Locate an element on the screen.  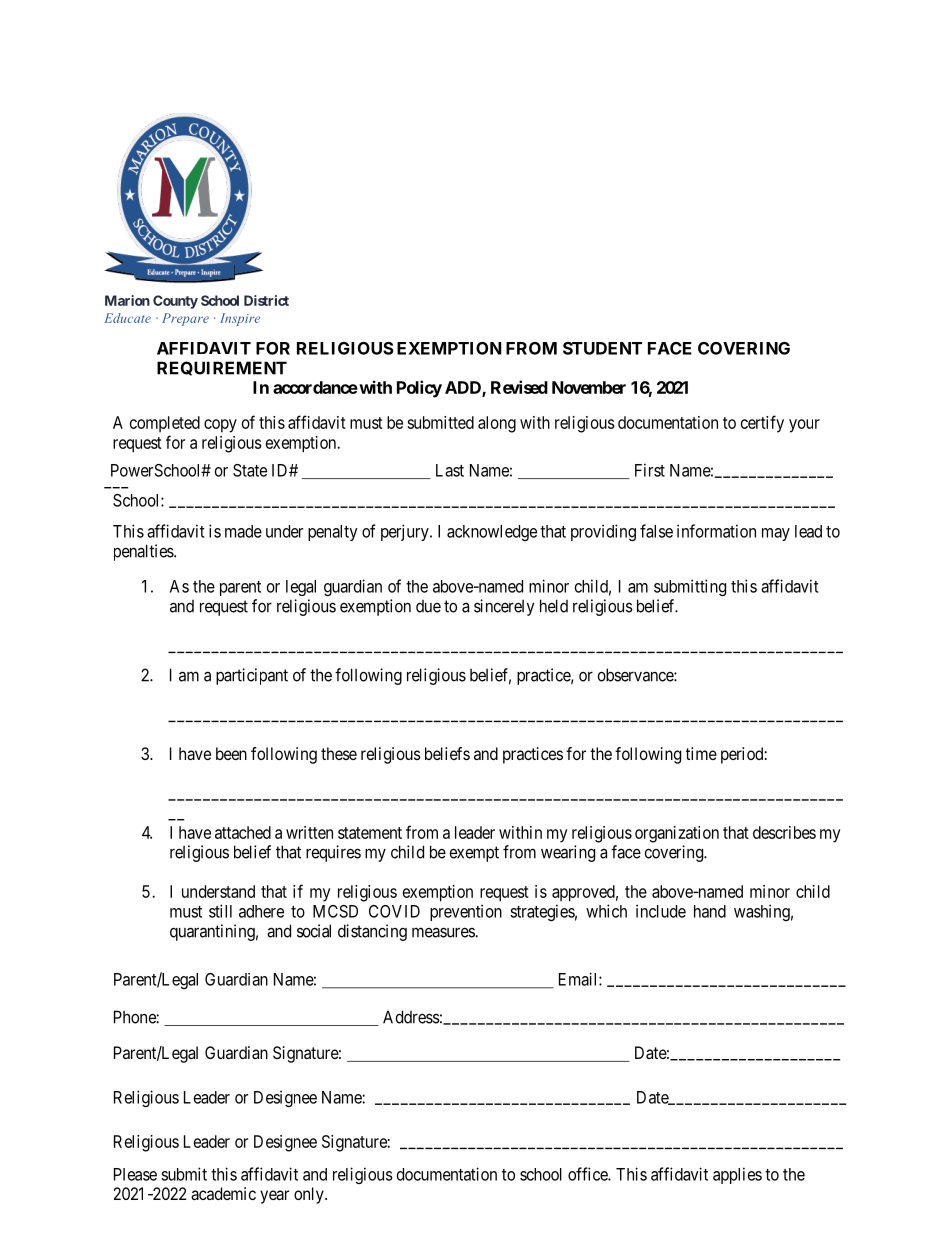
Prepare is located at coordinates (185, 319).
